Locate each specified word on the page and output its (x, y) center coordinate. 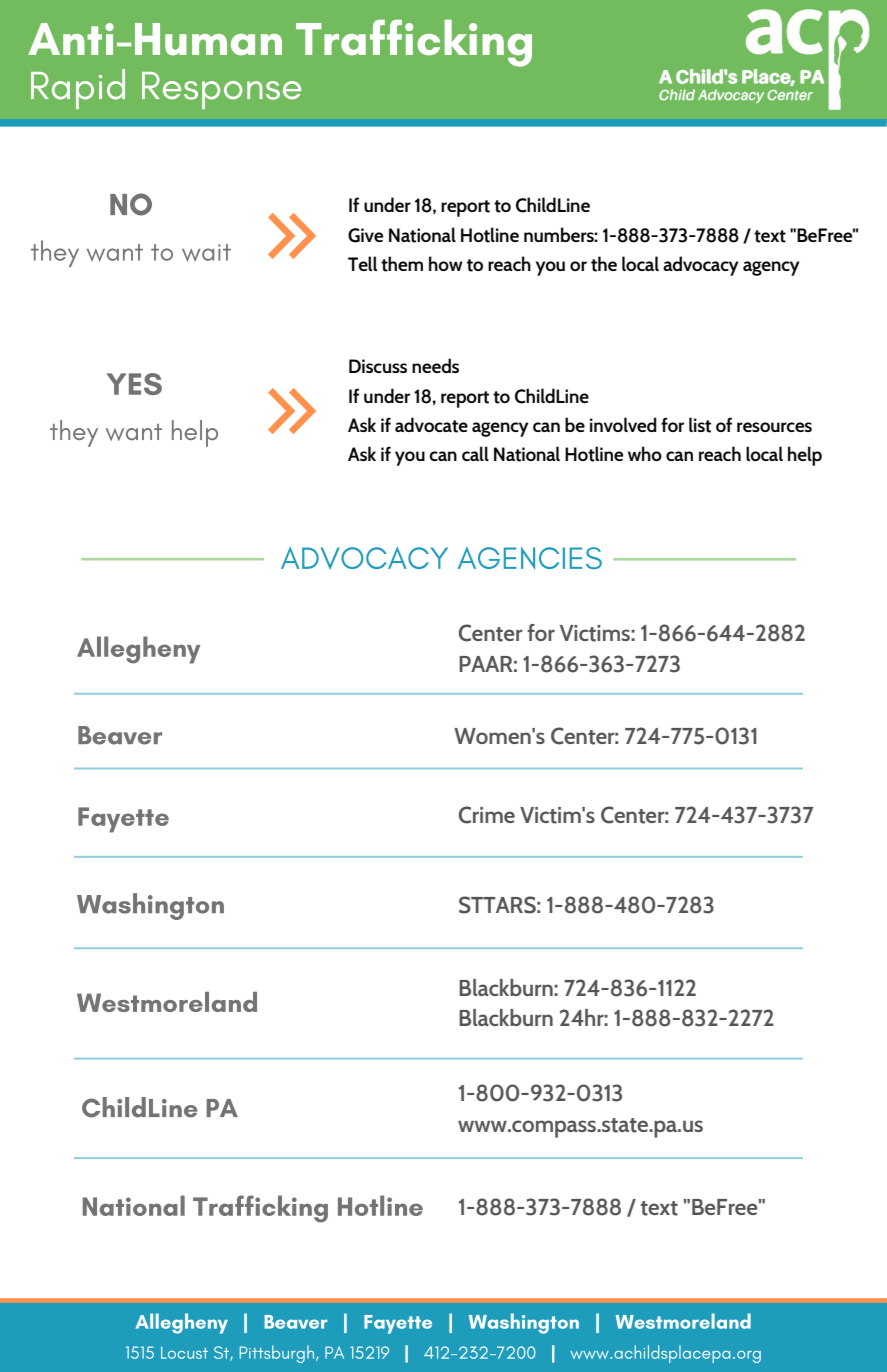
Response (221, 90)
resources (774, 427)
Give (365, 235)
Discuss (378, 366)
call (475, 453)
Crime (487, 815)
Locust (184, 1352)
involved (623, 424)
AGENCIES (530, 558)
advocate (431, 425)
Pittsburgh (278, 1354)
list (700, 425)
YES (134, 384)
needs (435, 365)
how (446, 263)
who (645, 453)
